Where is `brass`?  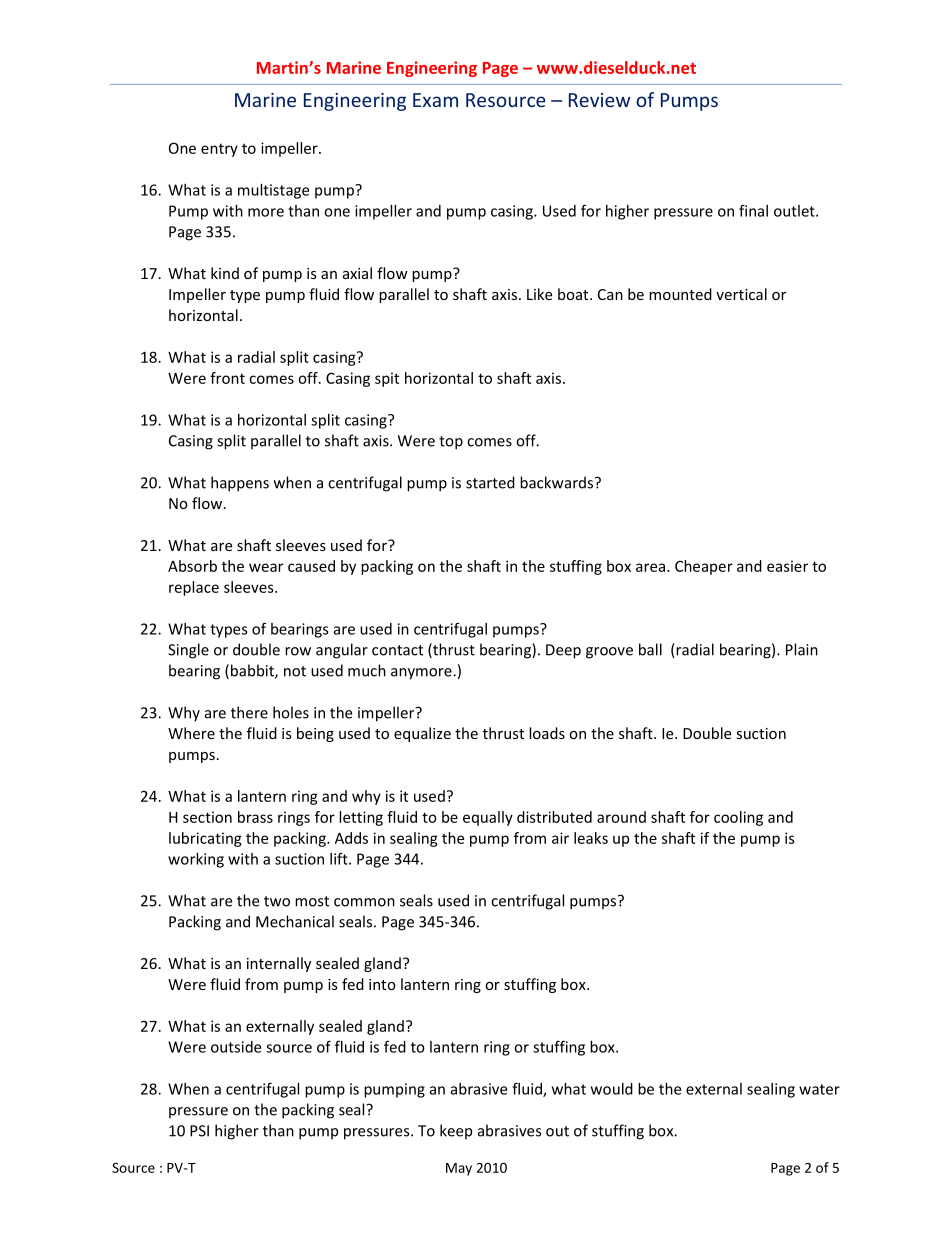 brass is located at coordinates (255, 817).
